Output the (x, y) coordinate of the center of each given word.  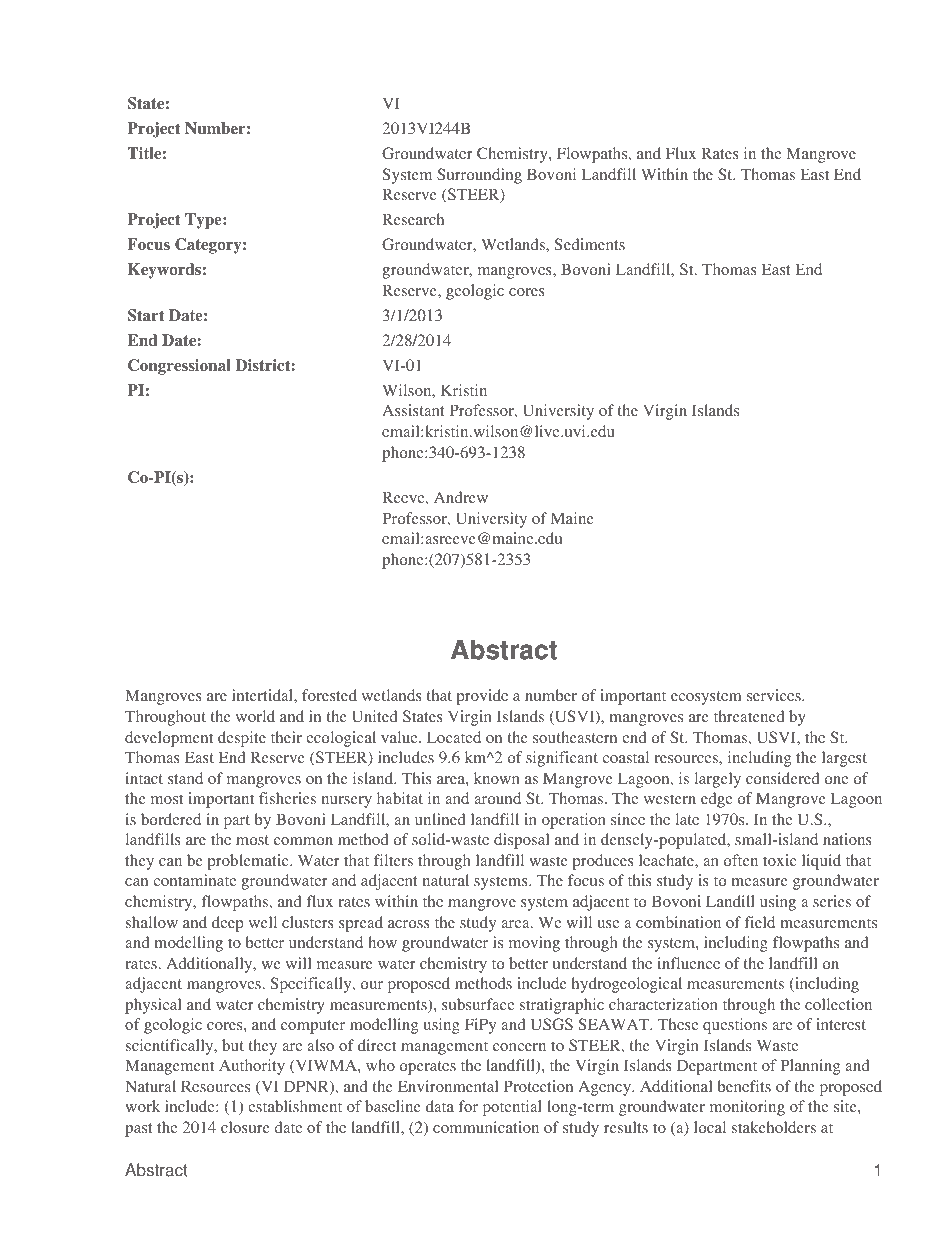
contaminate (195, 880)
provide (482, 697)
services (775, 695)
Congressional (179, 367)
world (255, 716)
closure (245, 1127)
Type (204, 221)
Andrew (461, 497)
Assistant (413, 410)
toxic (779, 860)
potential (512, 1108)
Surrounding (479, 176)
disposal (521, 841)
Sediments (590, 244)
